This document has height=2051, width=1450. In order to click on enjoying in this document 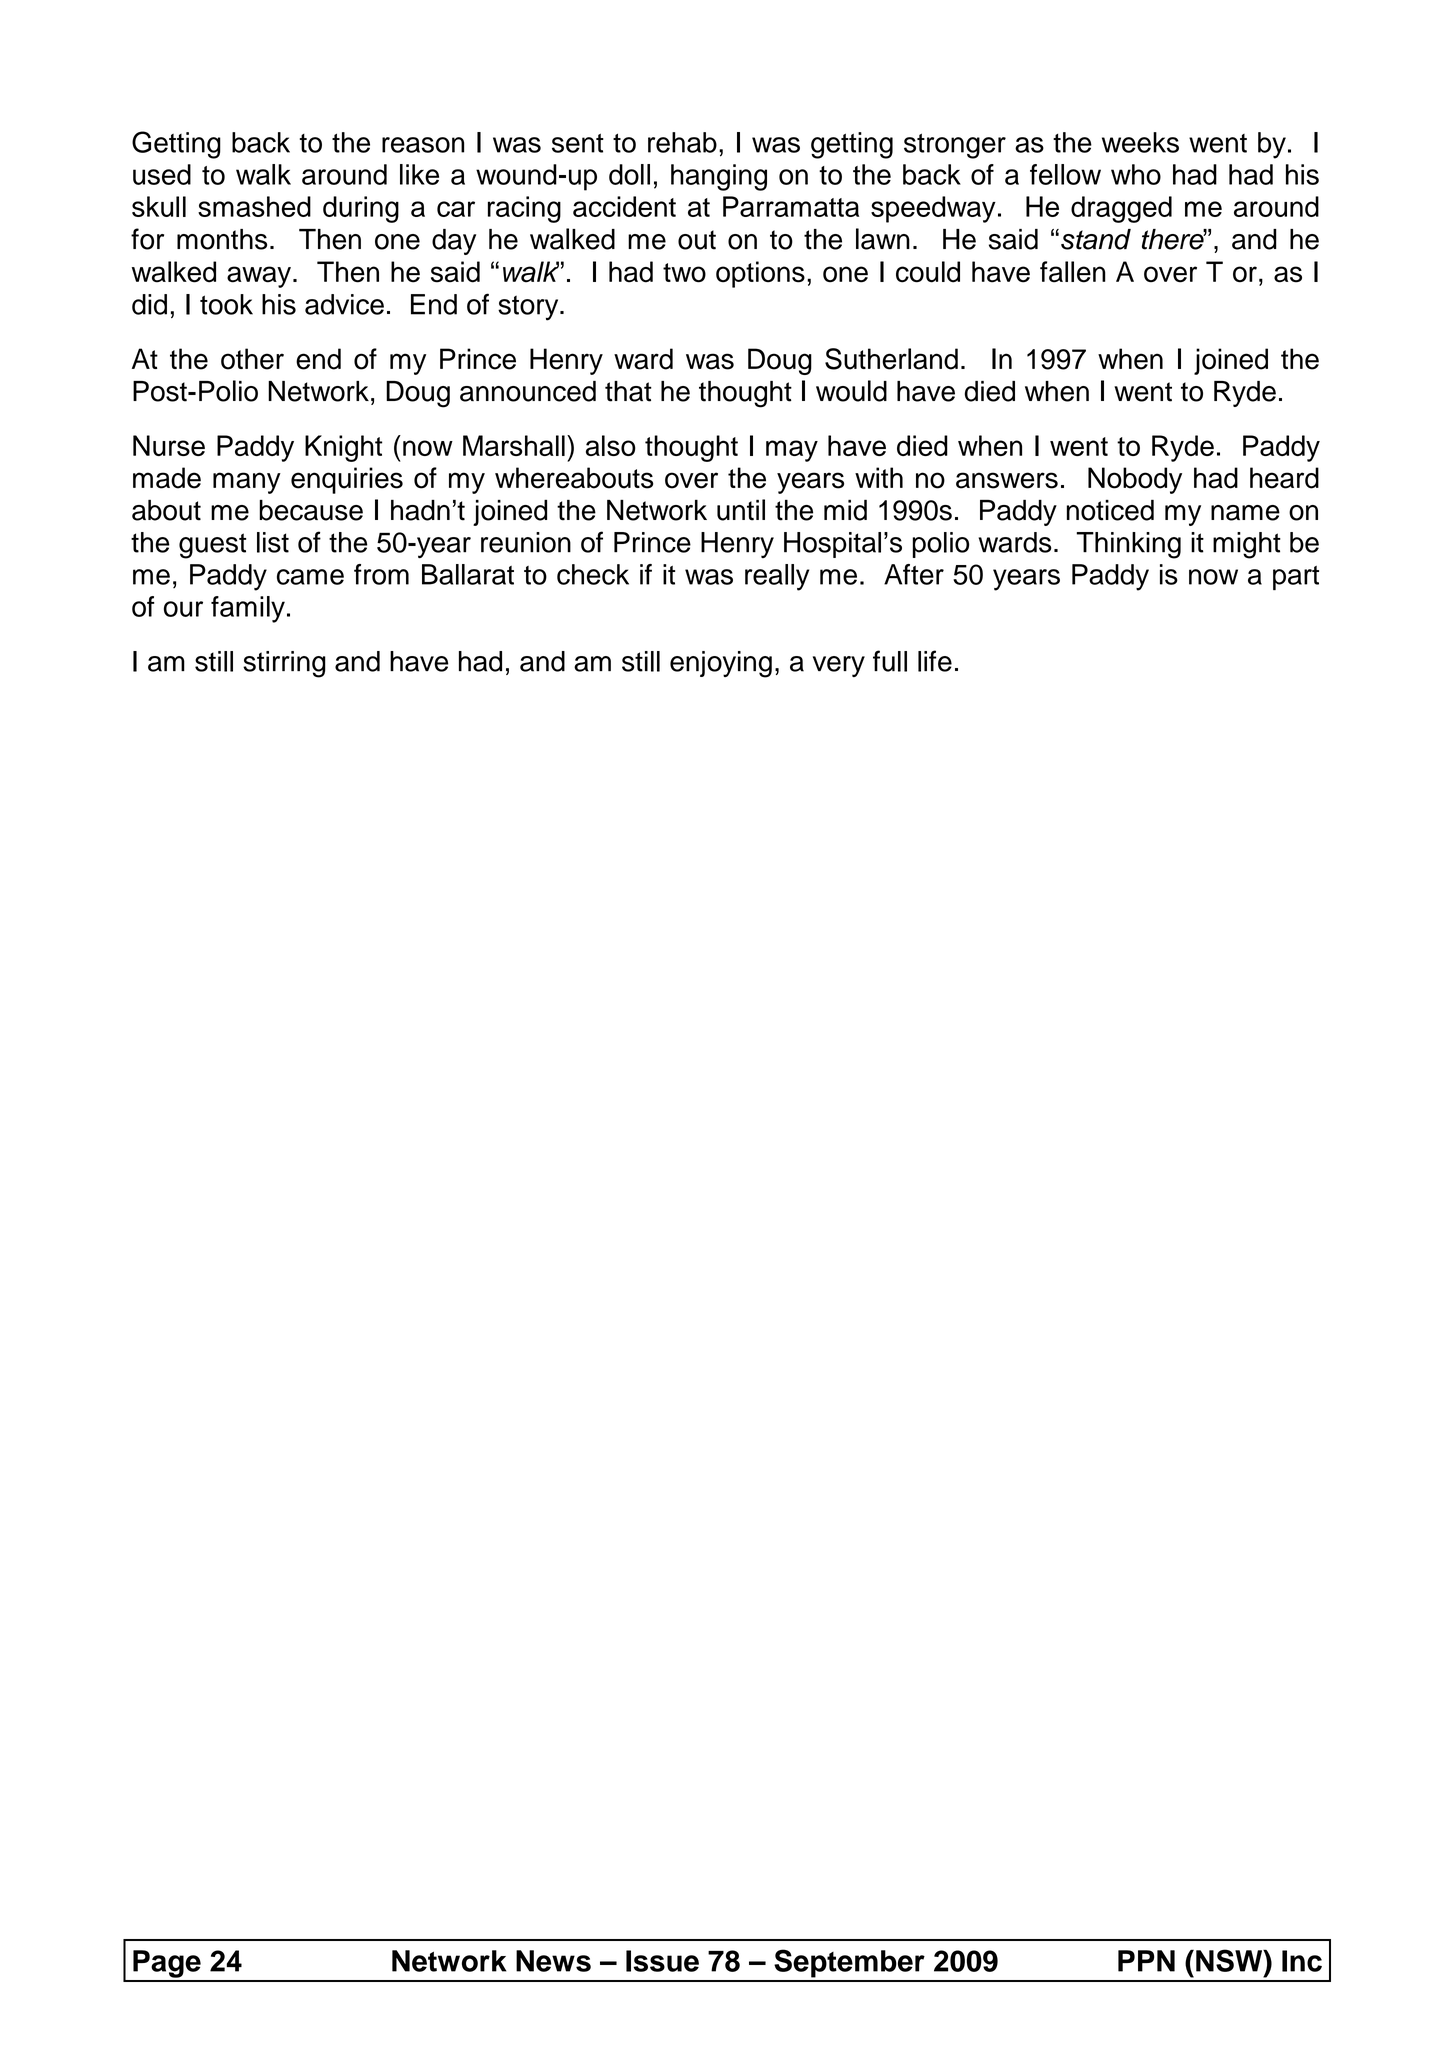, I will do `click(721, 664)`.
